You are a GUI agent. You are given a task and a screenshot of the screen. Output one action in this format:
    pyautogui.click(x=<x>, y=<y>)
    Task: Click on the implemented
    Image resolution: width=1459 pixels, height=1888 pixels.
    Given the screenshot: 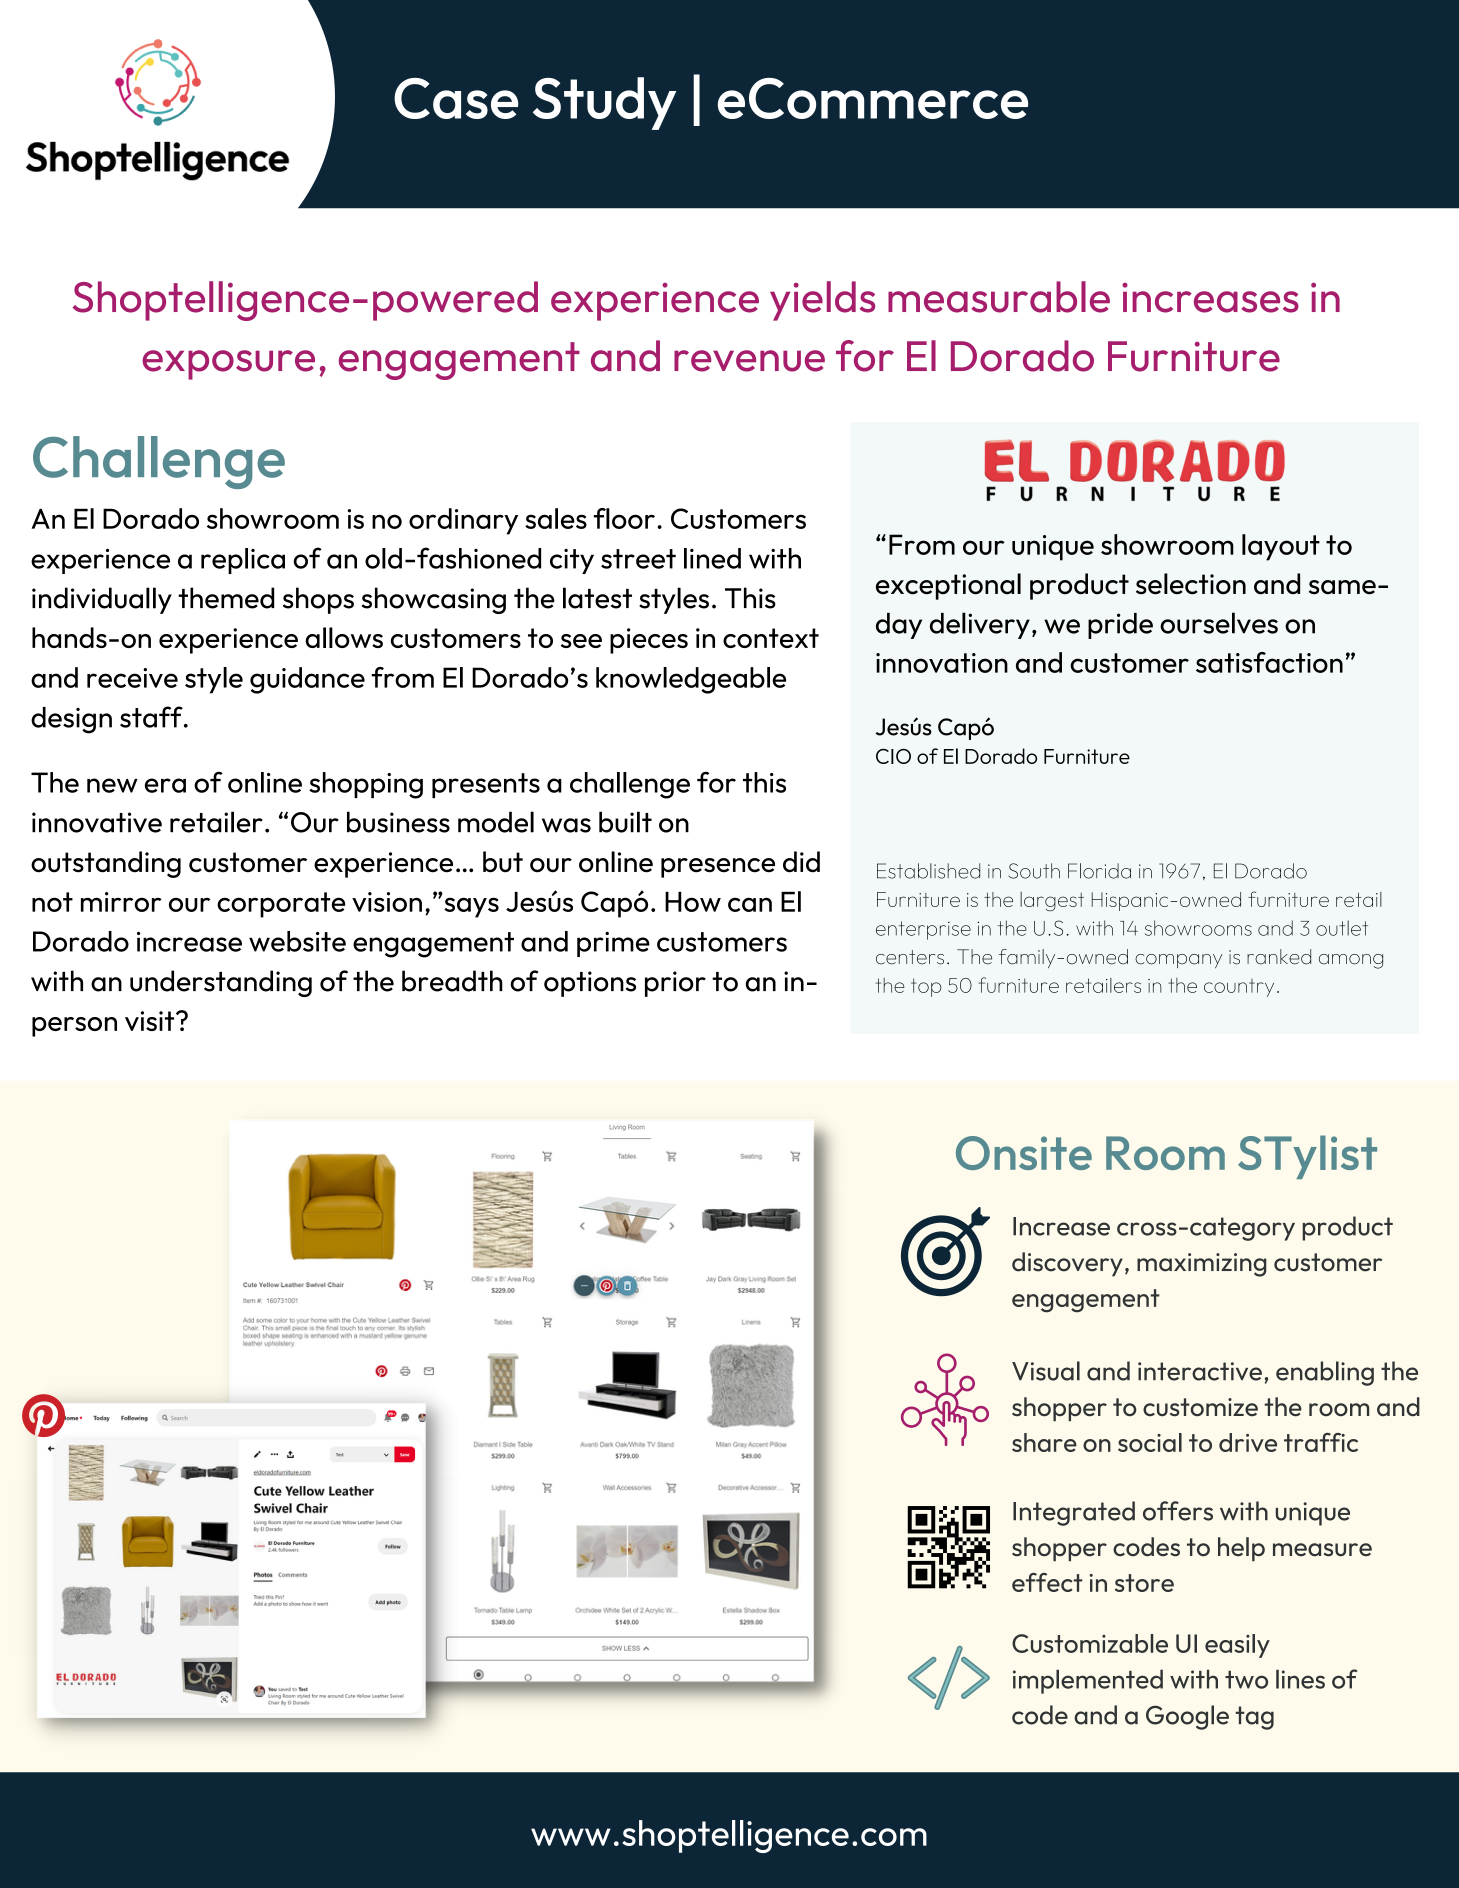 What is the action you would take?
    pyautogui.click(x=1088, y=1681)
